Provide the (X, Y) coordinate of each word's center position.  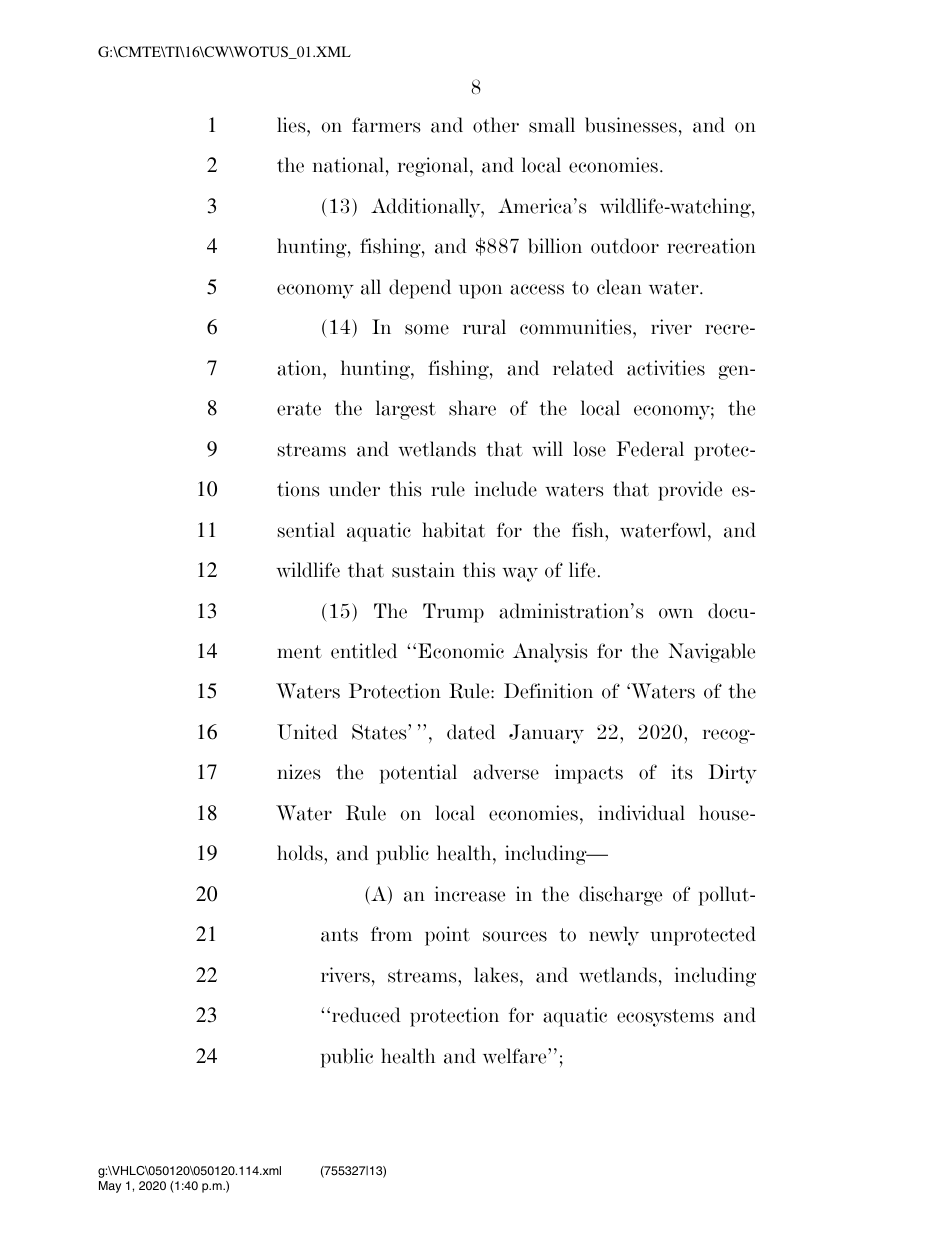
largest (406, 410)
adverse (506, 772)
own (676, 613)
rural (484, 327)
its (682, 772)
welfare (516, 1056)
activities (666, 368)
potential (418, 774)
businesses (631, 125)
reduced (366, 1015)
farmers (386, 125)
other (496, 125)
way (520, 574)
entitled (364, 651)
